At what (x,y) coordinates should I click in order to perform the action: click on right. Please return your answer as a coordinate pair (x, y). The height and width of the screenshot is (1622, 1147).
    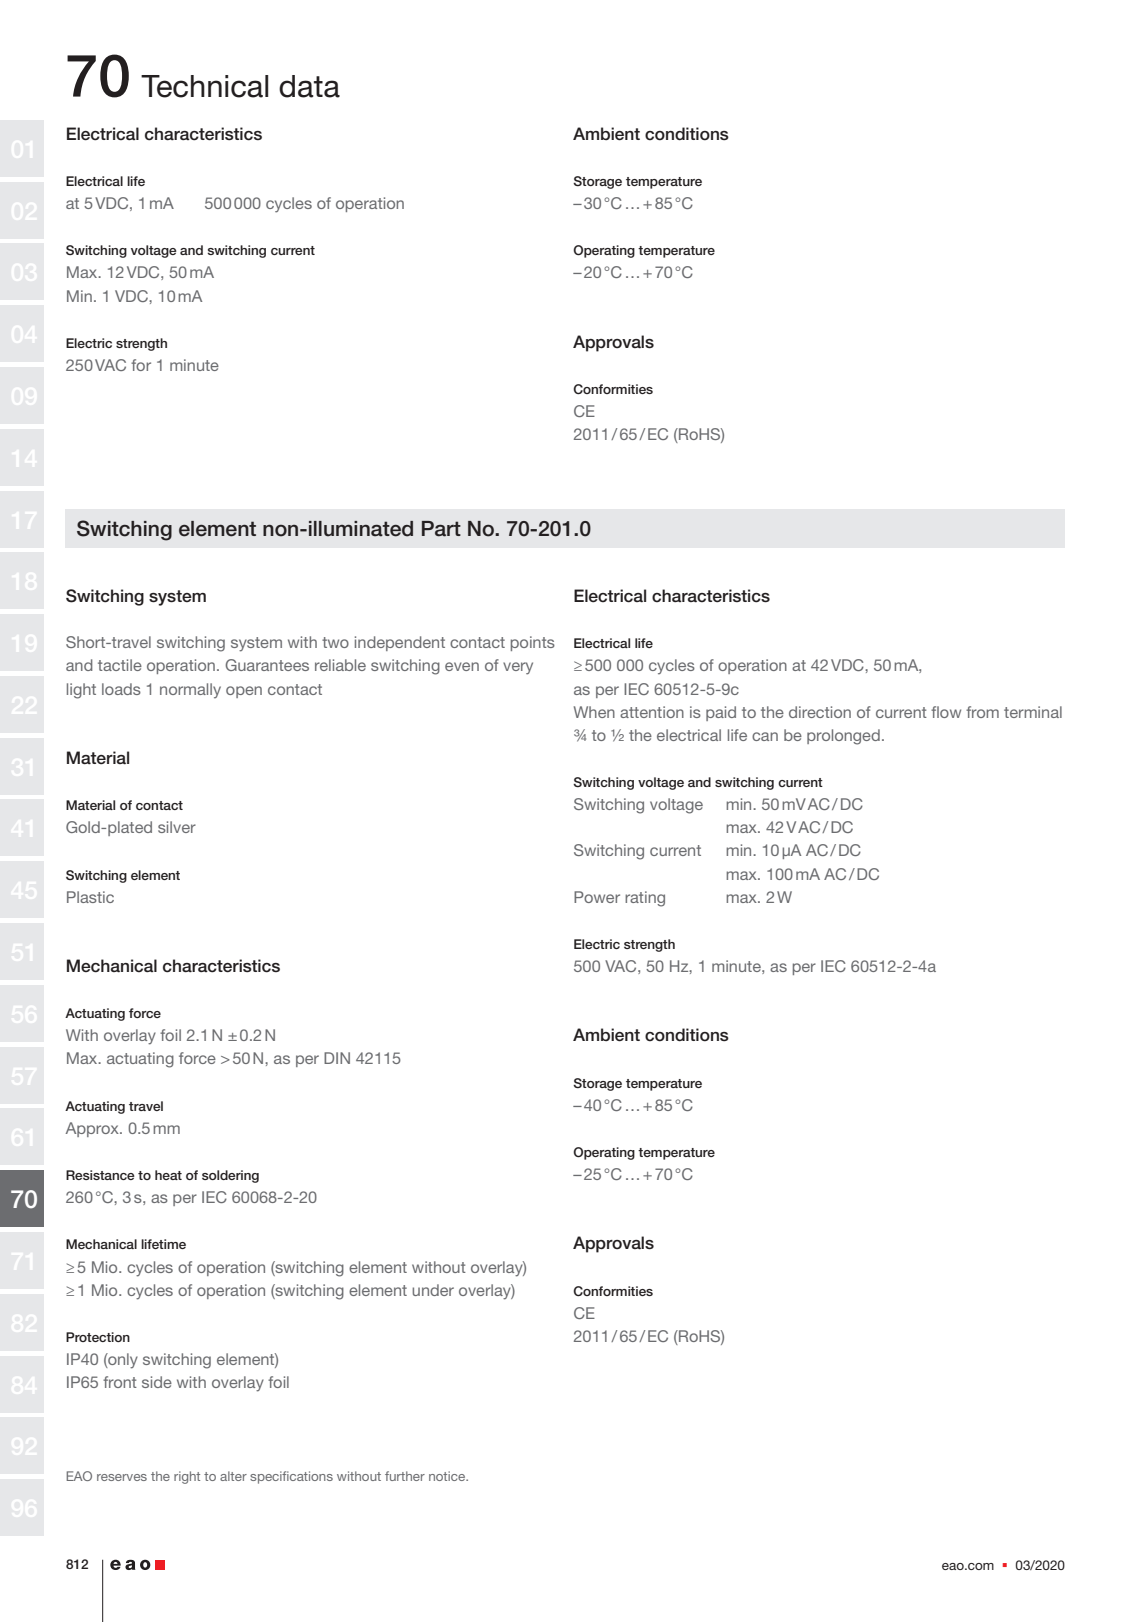
    Looking at the image, I should click on (187, 1477).
